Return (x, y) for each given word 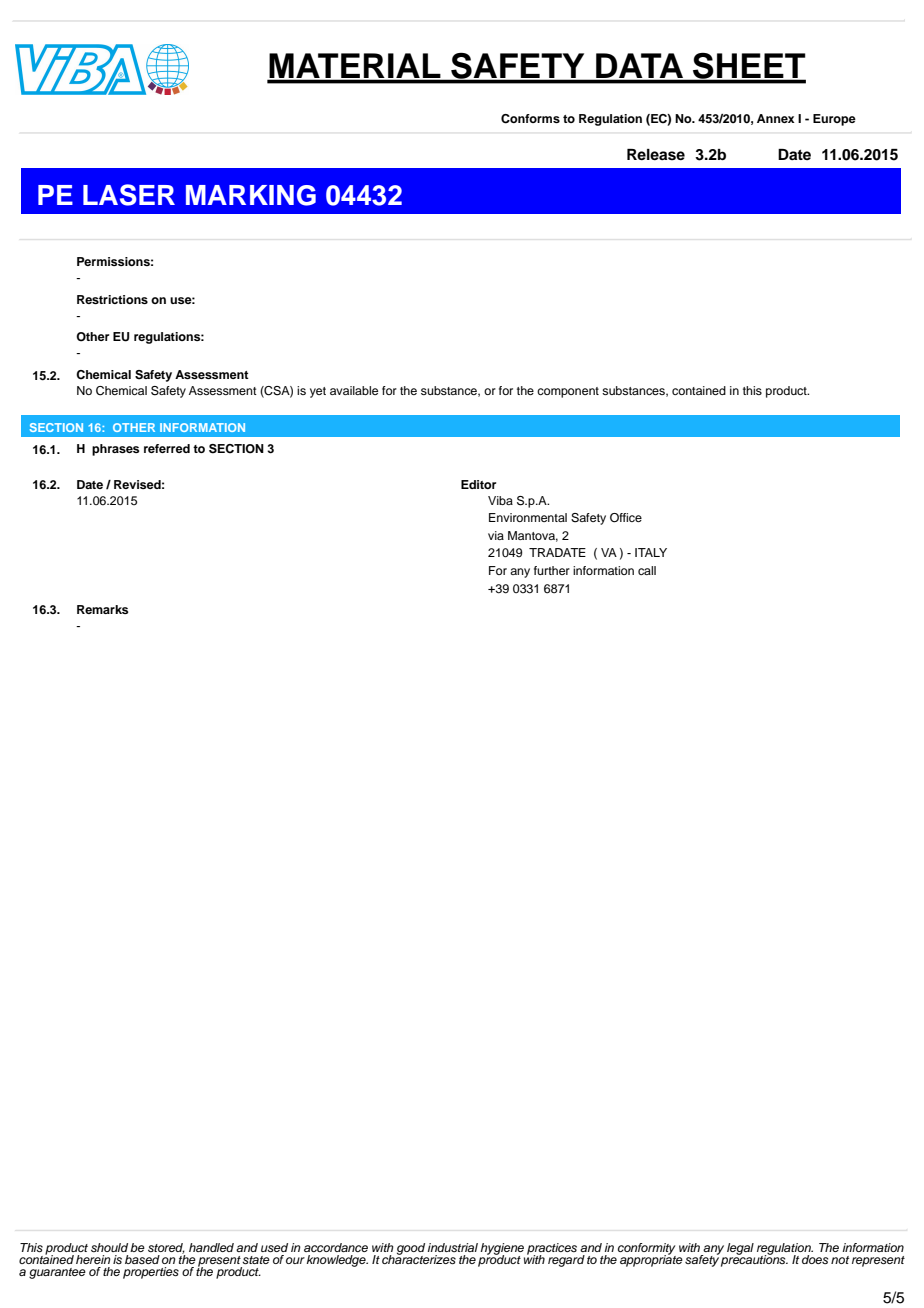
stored (166, 1248)
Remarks (102, 609)
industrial (453, 1247)
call (647, 570)
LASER (129, 195)
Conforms (530, 119)
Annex (776, 118)
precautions (754, 1260)
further (552, 570)
